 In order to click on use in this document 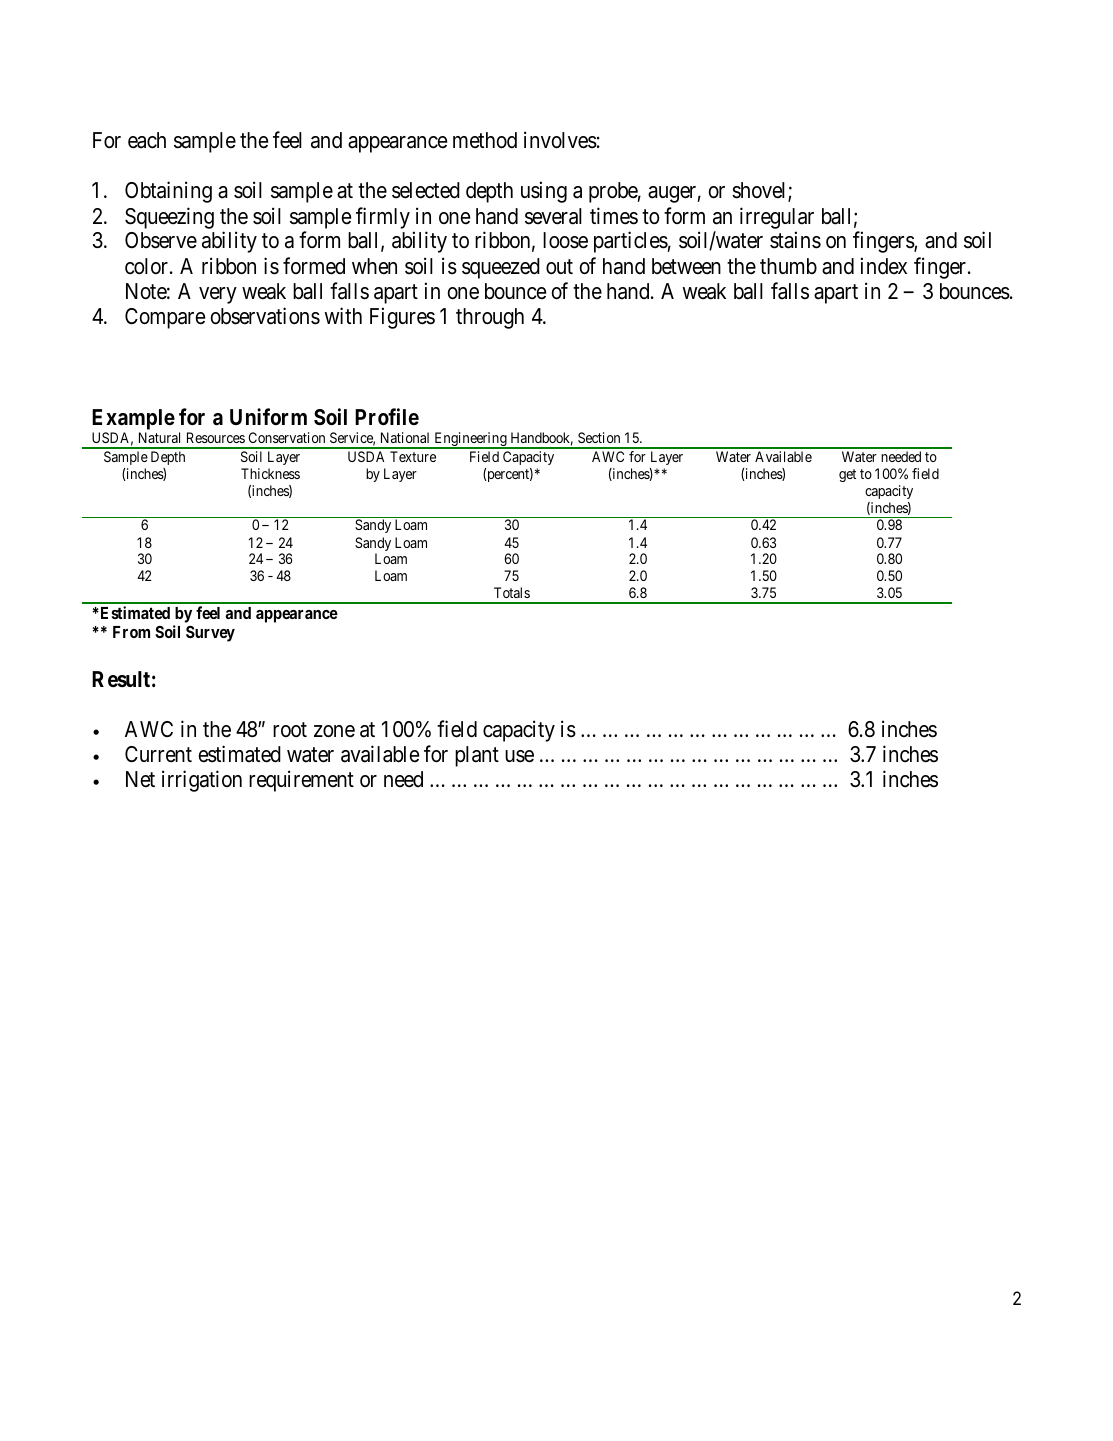, I will do `click(519, 756)`.
